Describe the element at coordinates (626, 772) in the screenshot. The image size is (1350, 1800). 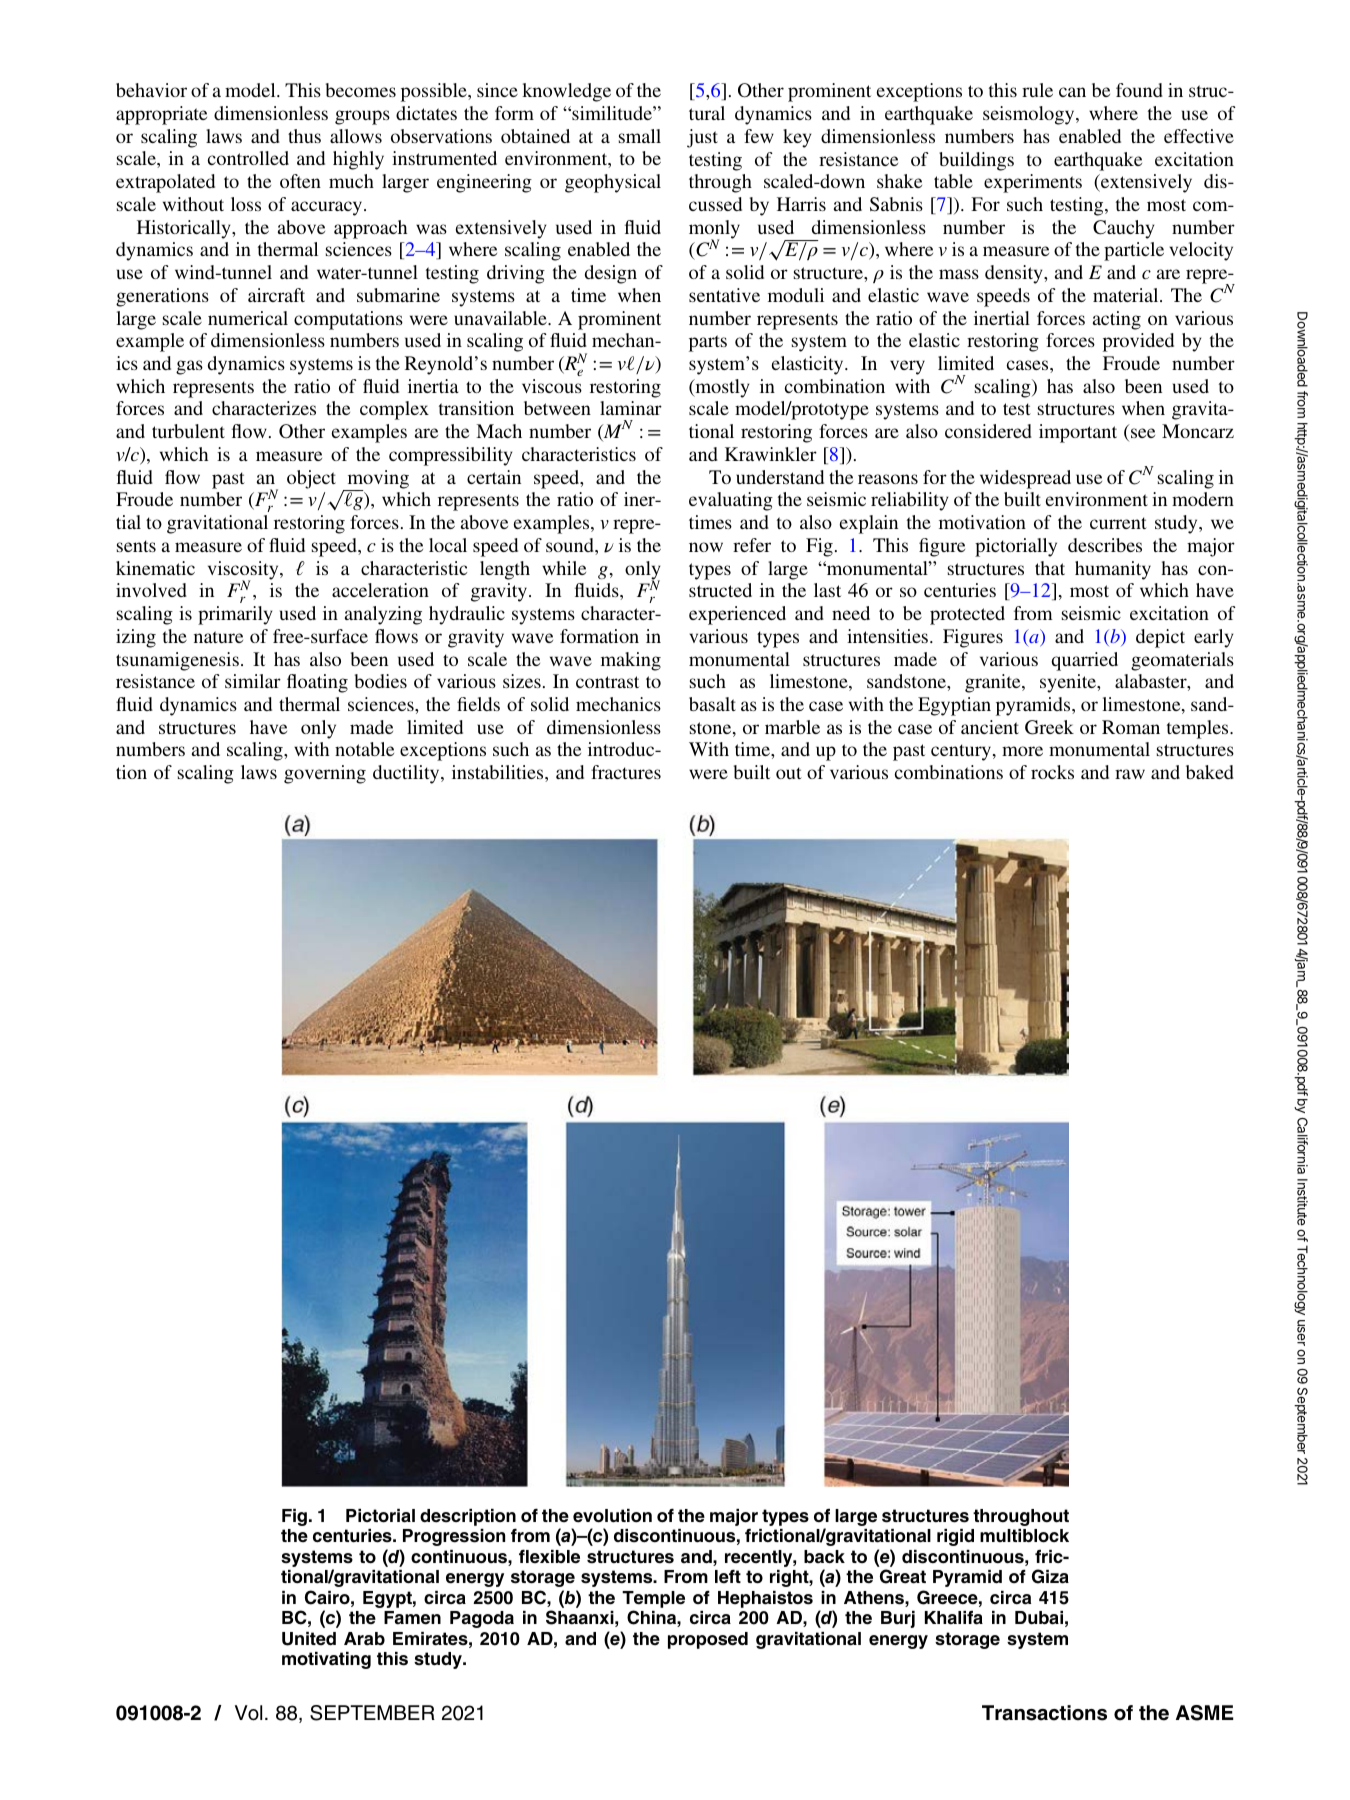
I see `fractures` at that location.
